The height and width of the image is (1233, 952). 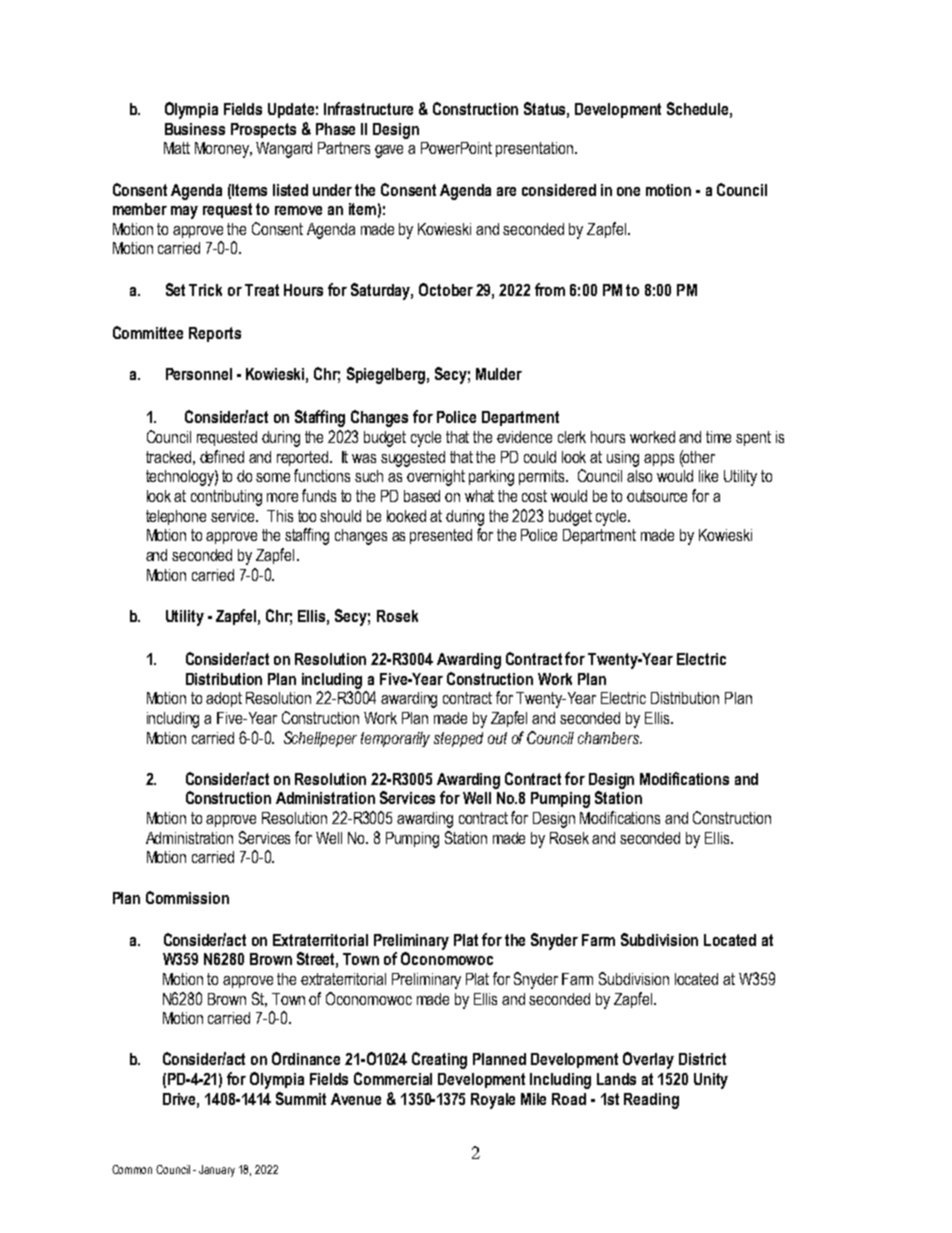 What do you see at coordinates (659, 460) in the image?
I see `apps` at bounding box center [659, 460].
